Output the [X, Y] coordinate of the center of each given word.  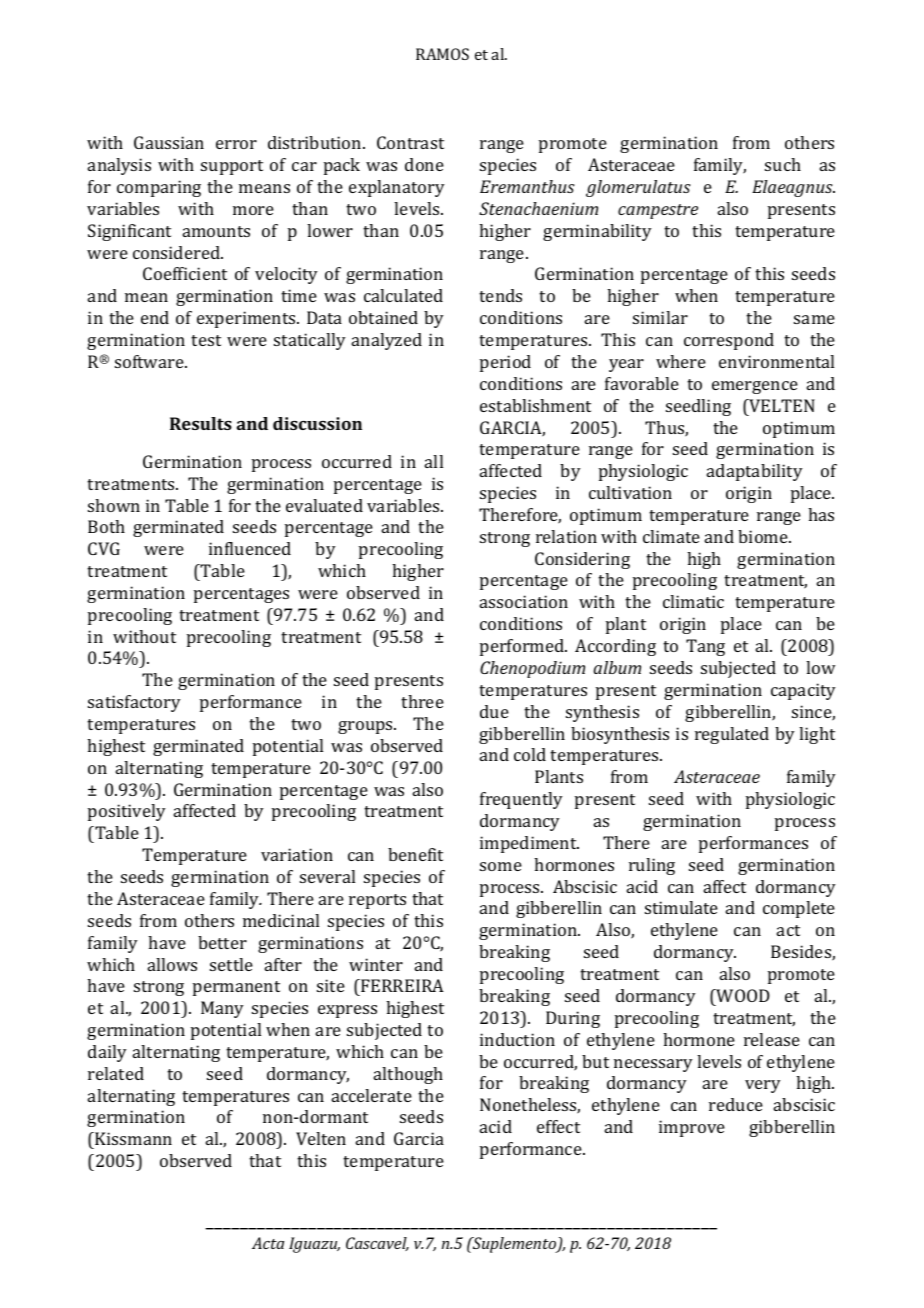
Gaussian [169, 142]
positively [127, 812]
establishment [535, 405]
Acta [268, 1243]
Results [201, 423]
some [501, 866]
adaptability [755, 472]
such [783, 164]
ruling [652, 866]
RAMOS [442, 54]
